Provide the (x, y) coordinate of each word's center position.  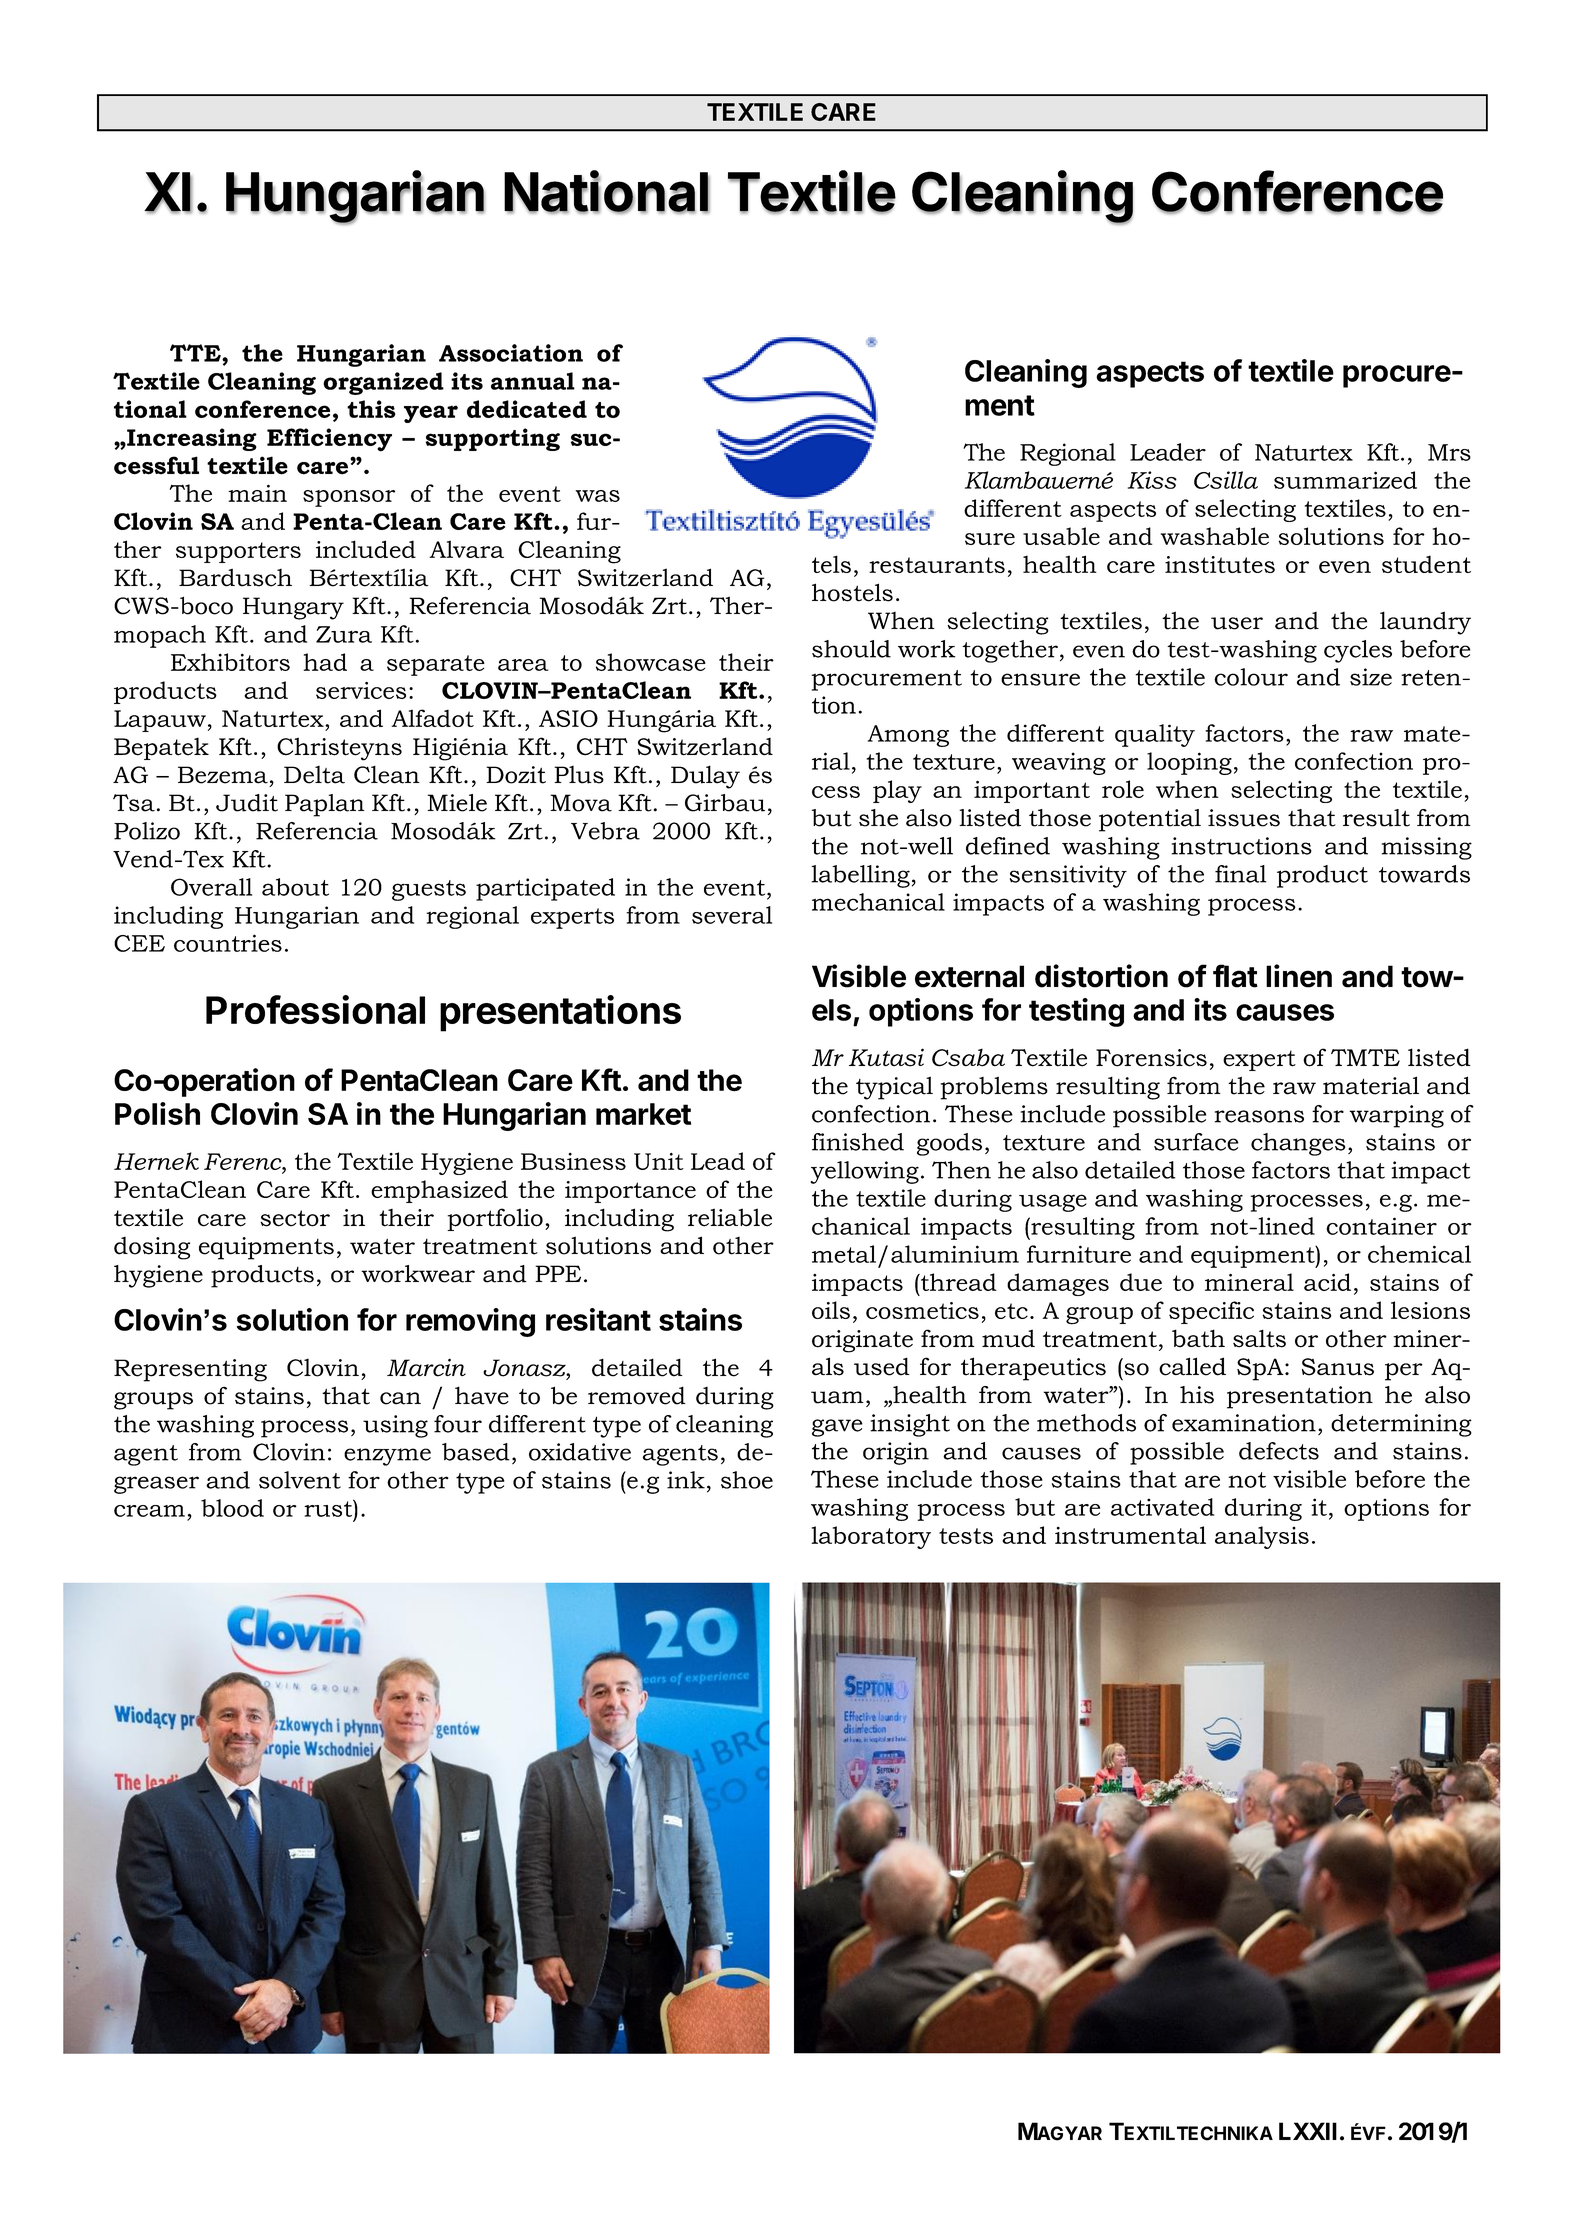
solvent (300, 1480)
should (851, 649)
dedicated (527, 409)
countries (228, 943)
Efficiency (329, 440)
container (1381, 1226)
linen (1299, 976)
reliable (730, 1217)
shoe (747, 1480)
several (732, 915)
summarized (1345, 480)
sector (295, 1218)
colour (1251, 677)
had (325, 662)
